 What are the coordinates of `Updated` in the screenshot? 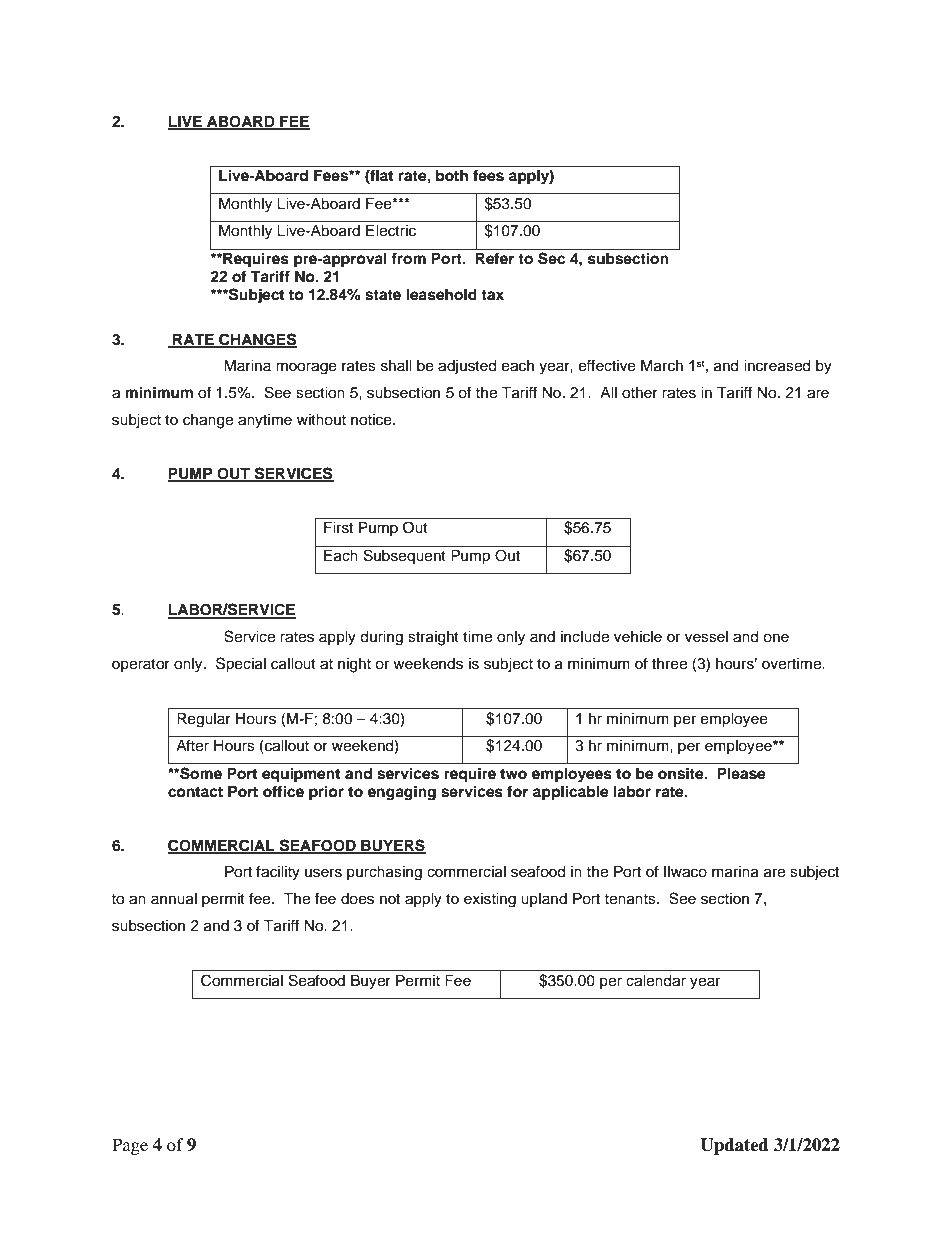 It's located at (734, 1146).
